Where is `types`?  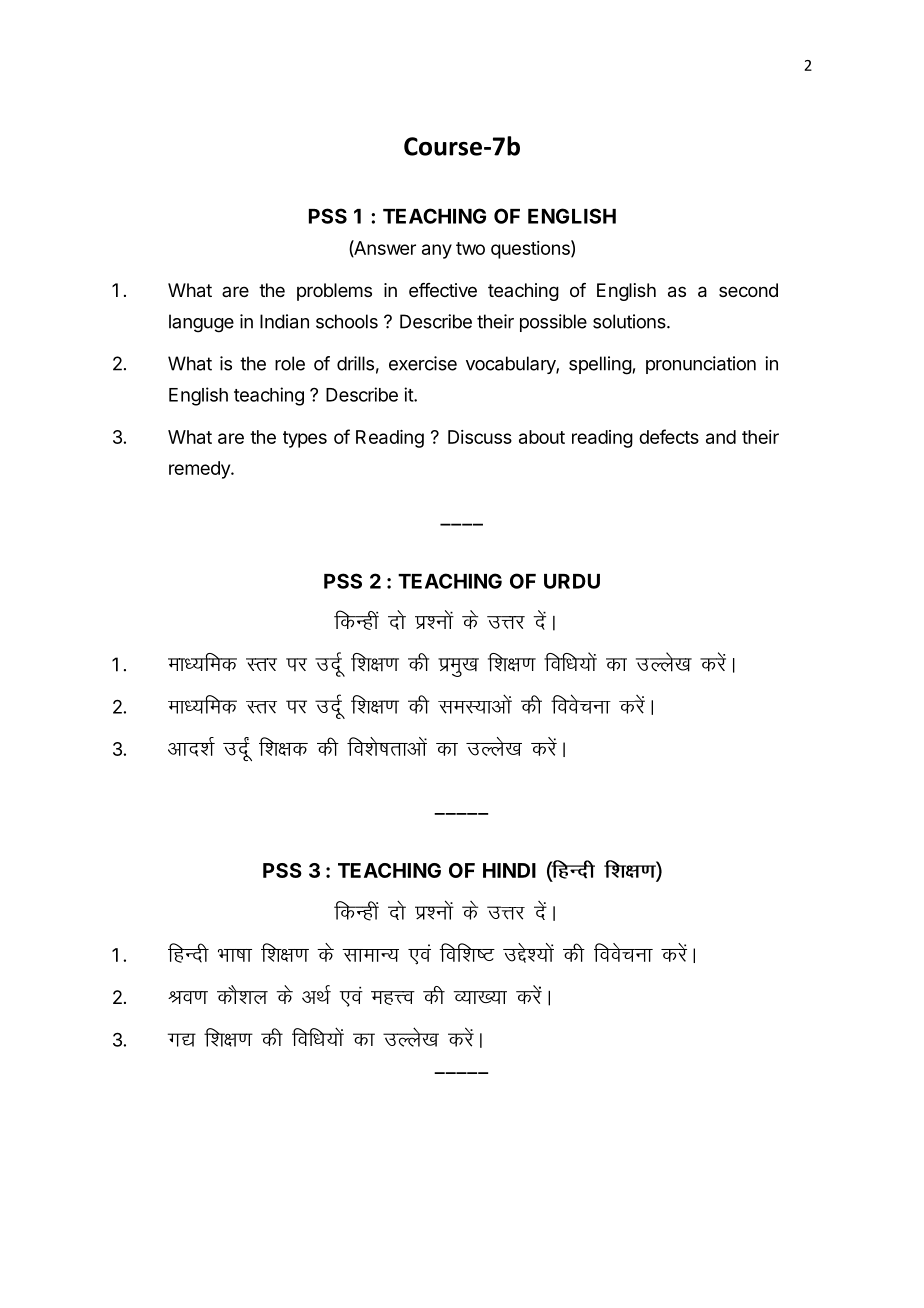 types is located at coordinates (305, 439).
